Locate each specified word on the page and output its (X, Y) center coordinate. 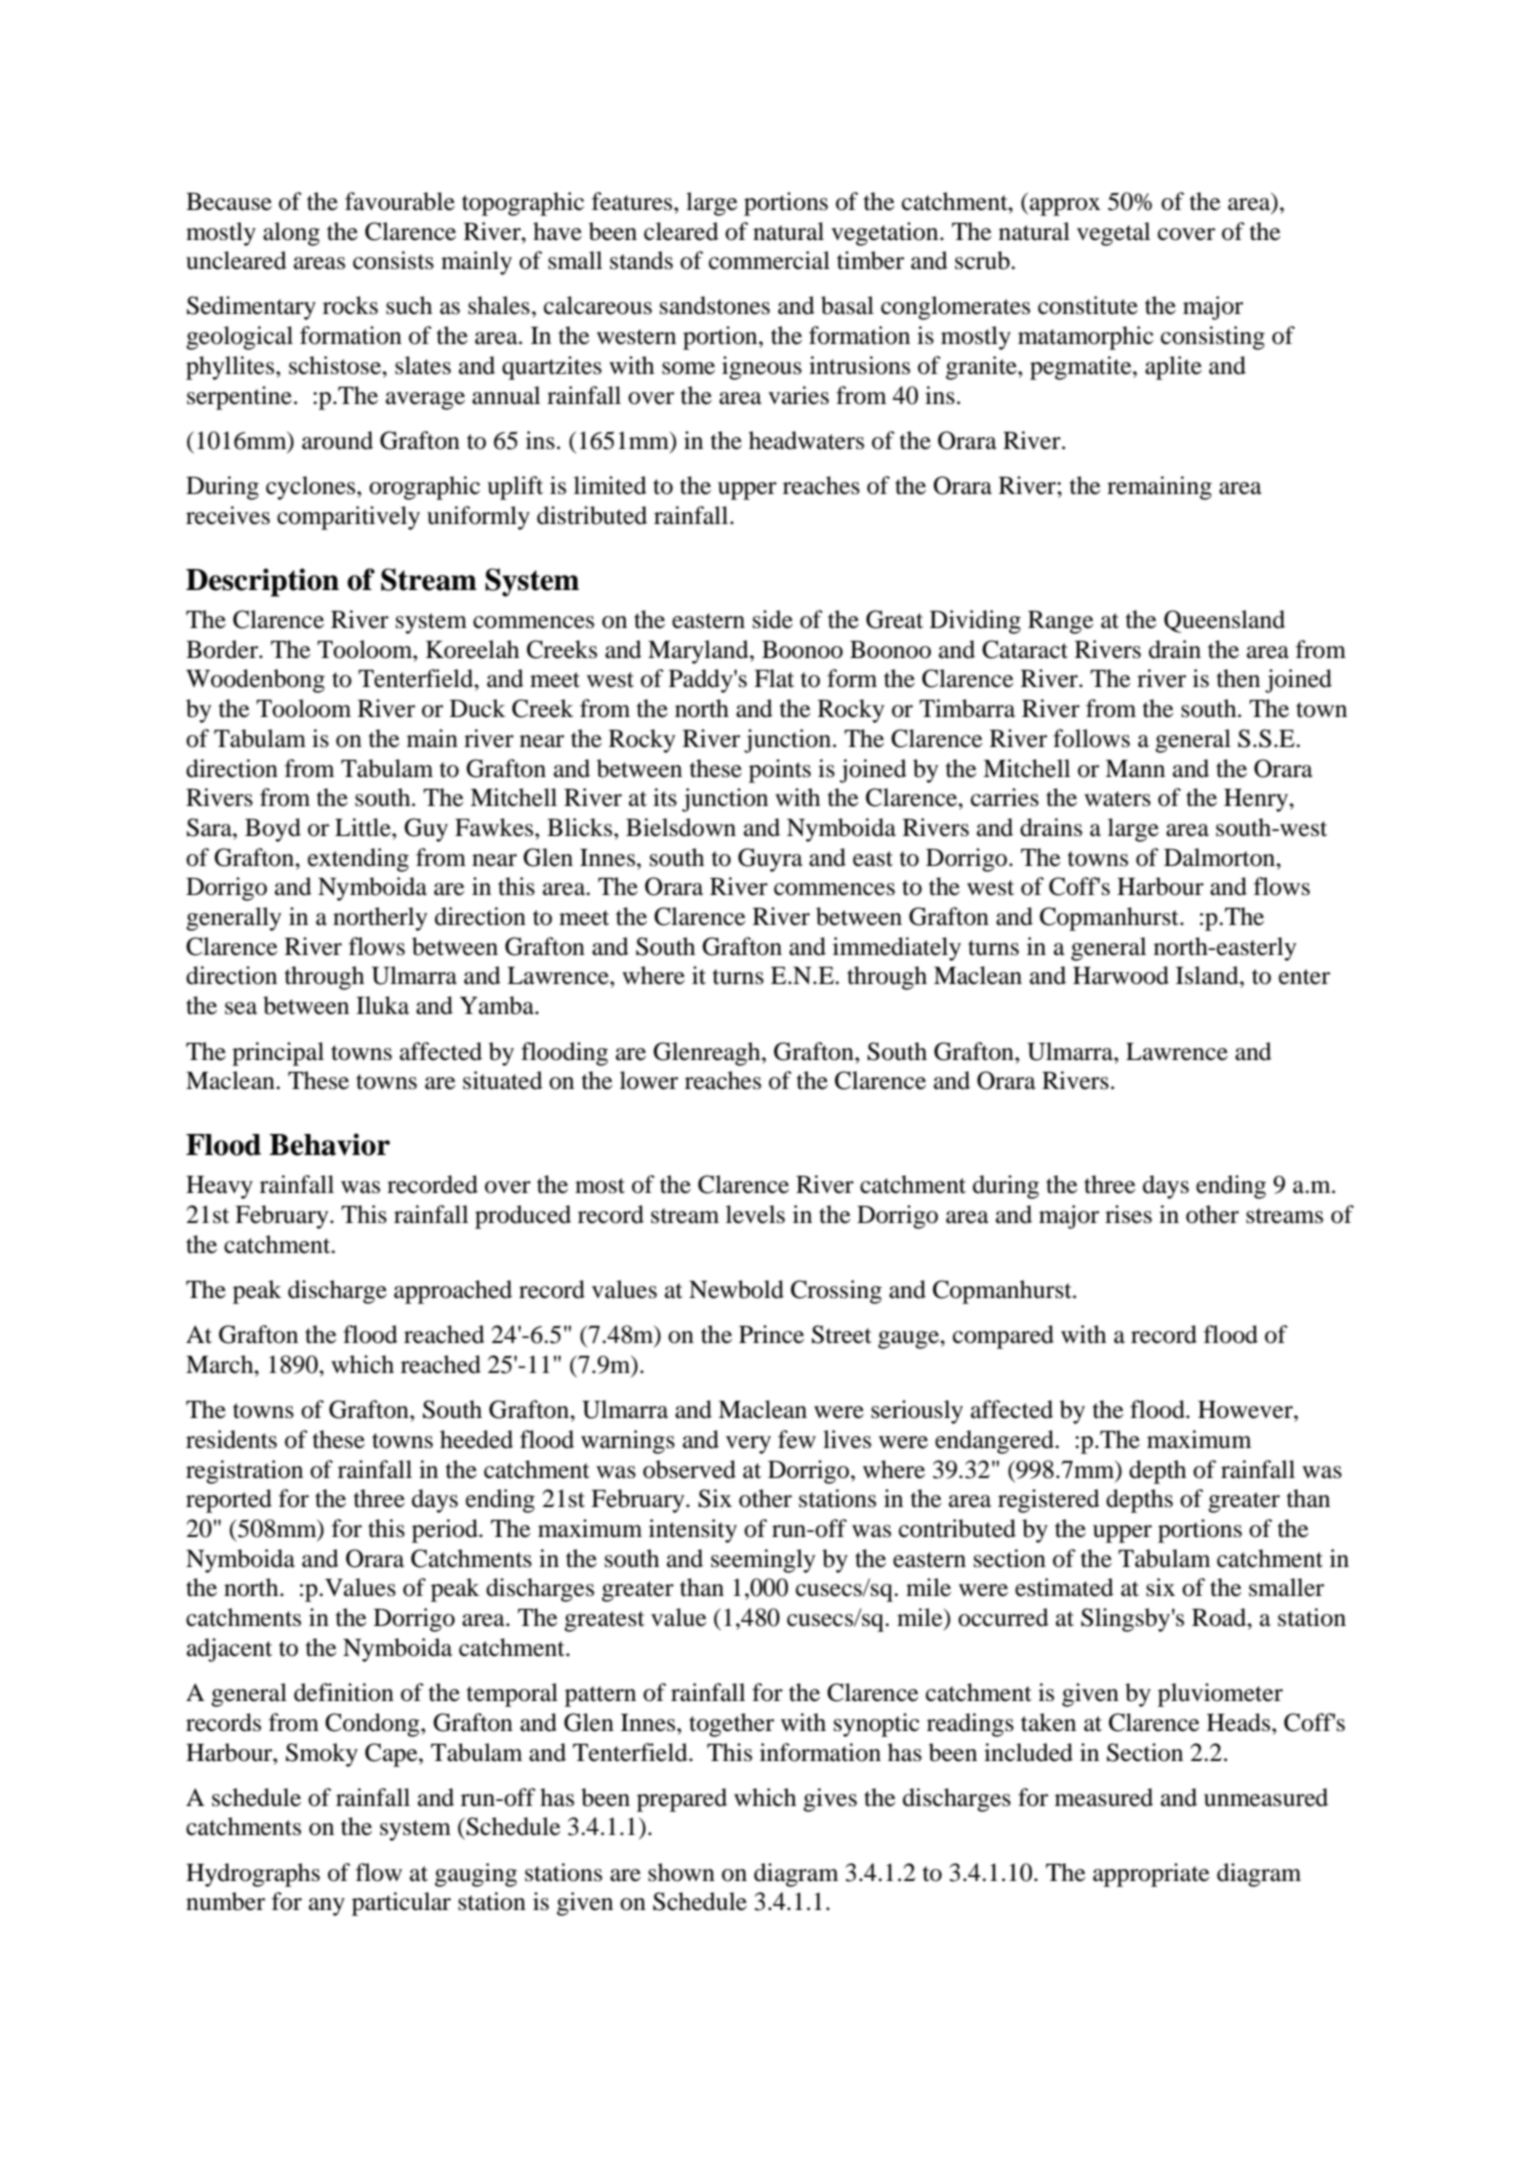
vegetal (1113, 234)
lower (649, 1080)
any (327, 1907)
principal (278, 1054)
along (291, 234)
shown (681, 1872)
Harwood (1121, 975)
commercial (769, 260)
